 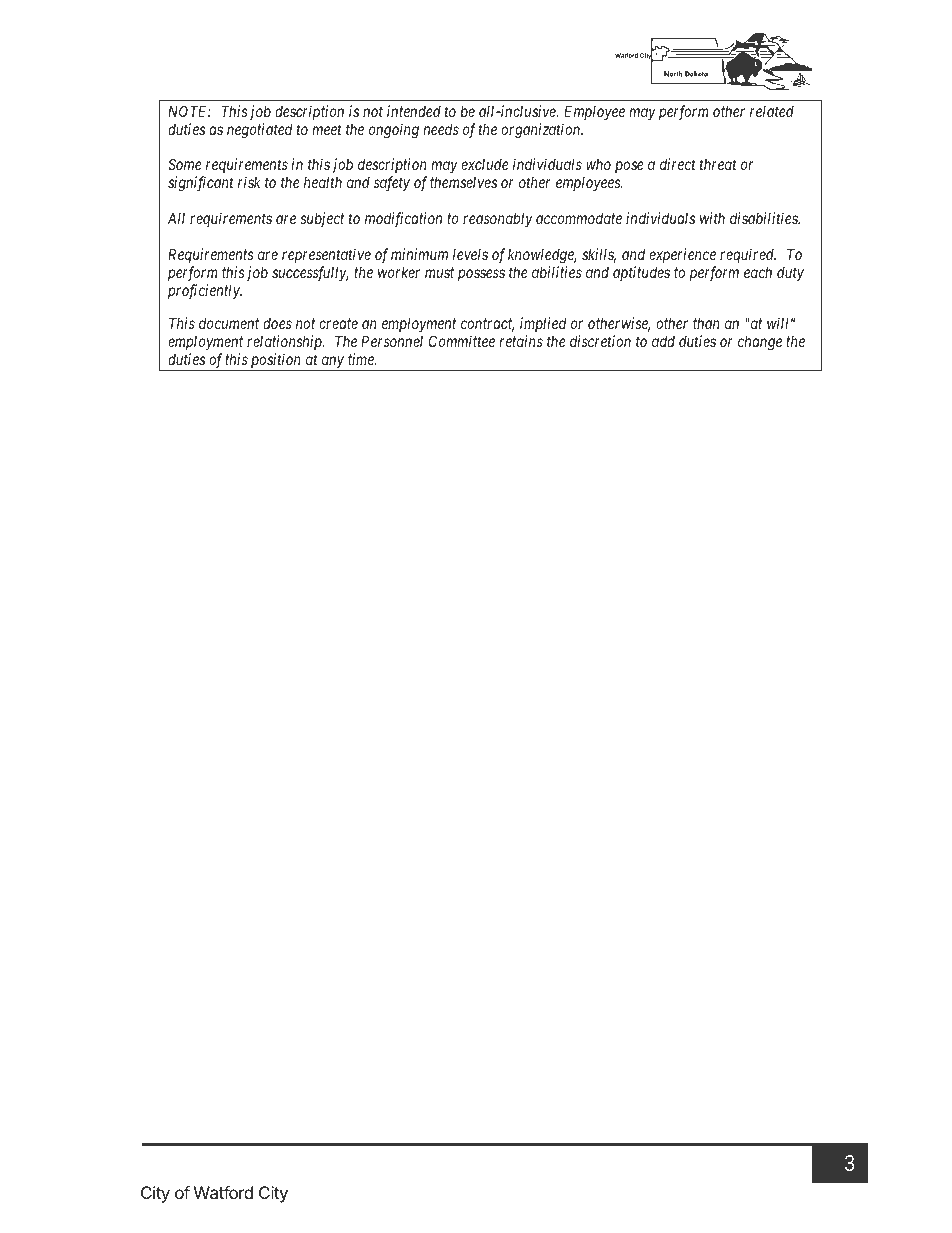 I want to click on related, so click(x=772, y=111).
